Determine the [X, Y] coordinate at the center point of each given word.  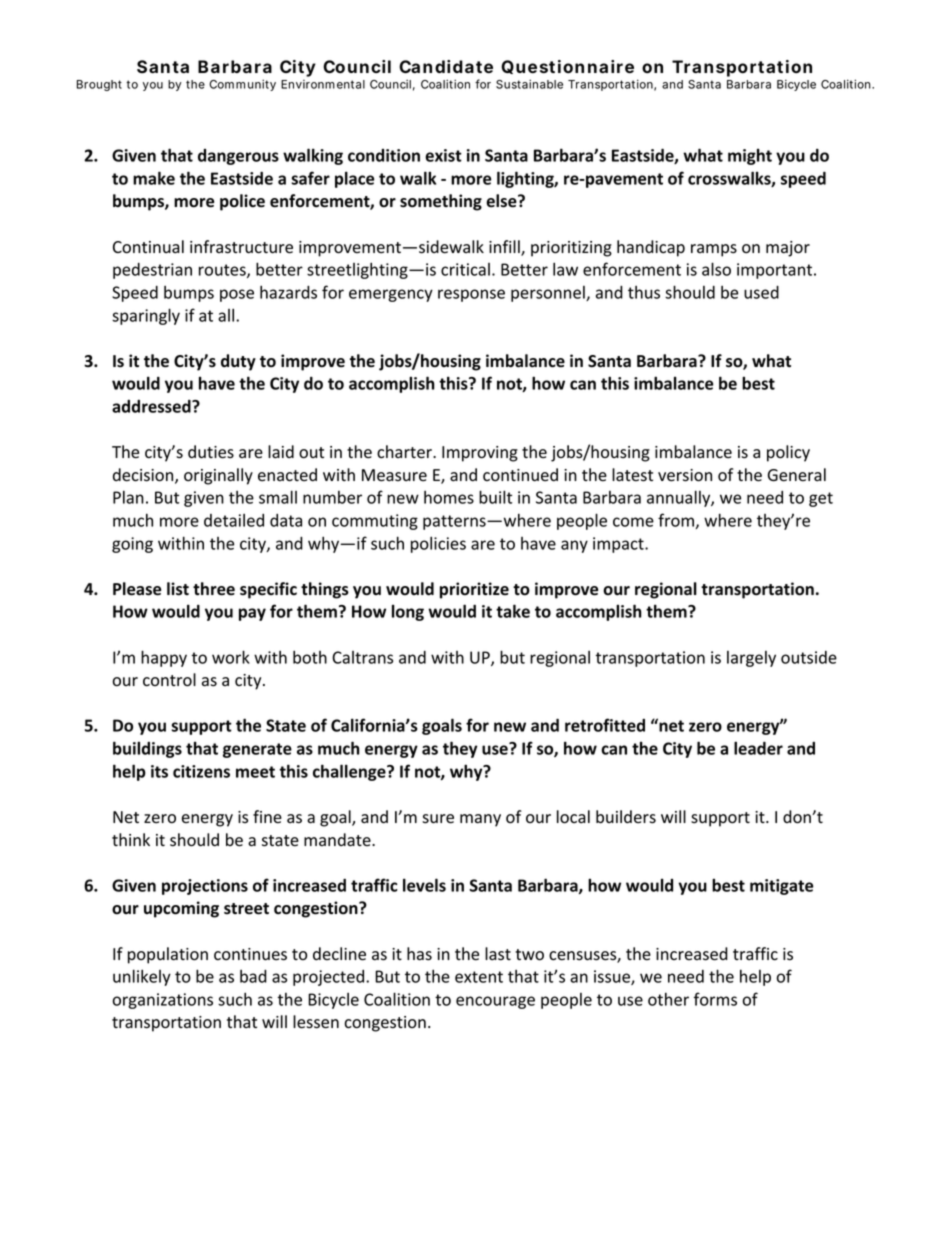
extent [479, 977]
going [132, 545]
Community [242, 85]
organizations [162, 1001]
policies [438, 544]
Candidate [446, 66]
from [677, 521]
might [750, 156]
